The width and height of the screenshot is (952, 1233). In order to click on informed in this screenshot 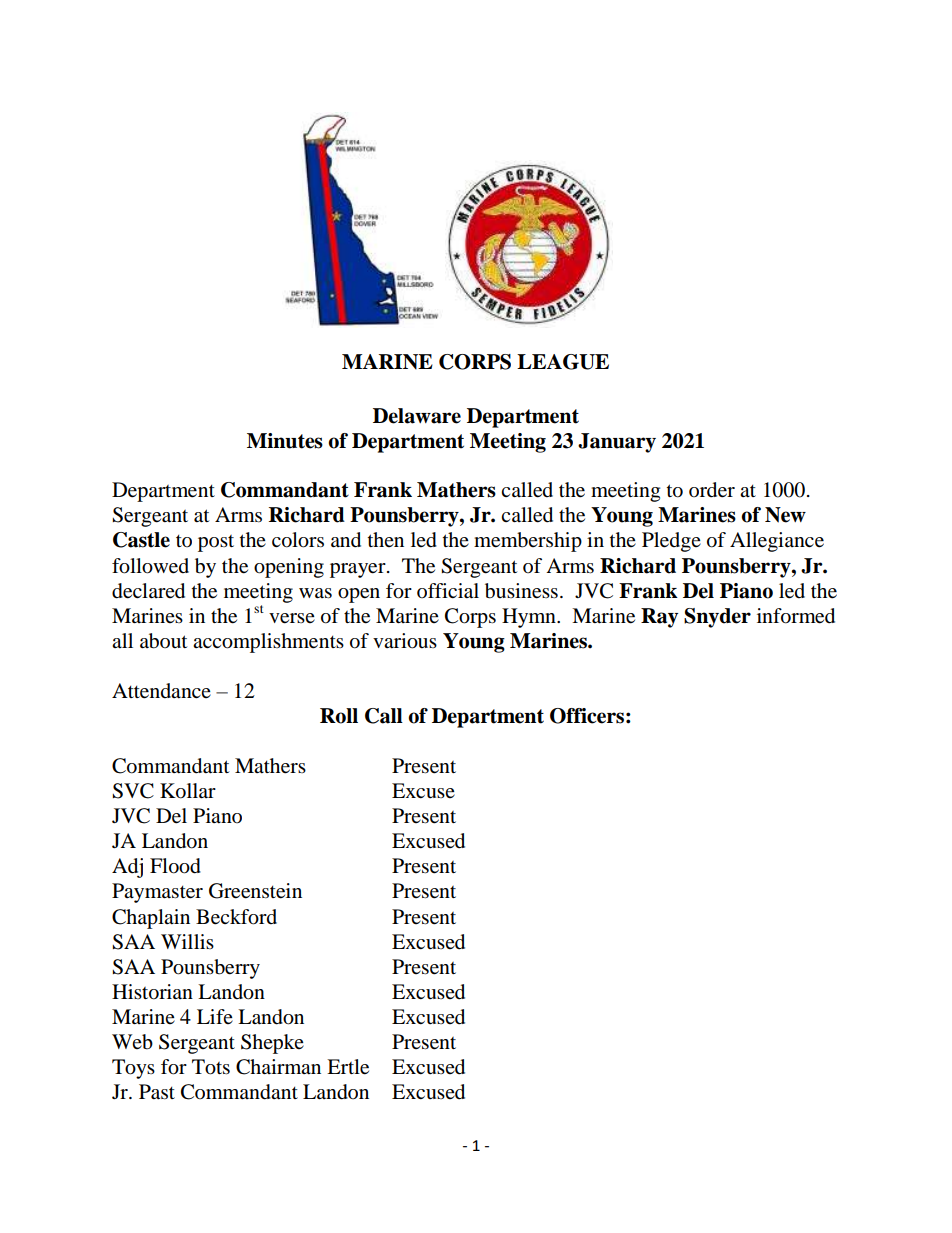, I will do `click(796, 616)`.
